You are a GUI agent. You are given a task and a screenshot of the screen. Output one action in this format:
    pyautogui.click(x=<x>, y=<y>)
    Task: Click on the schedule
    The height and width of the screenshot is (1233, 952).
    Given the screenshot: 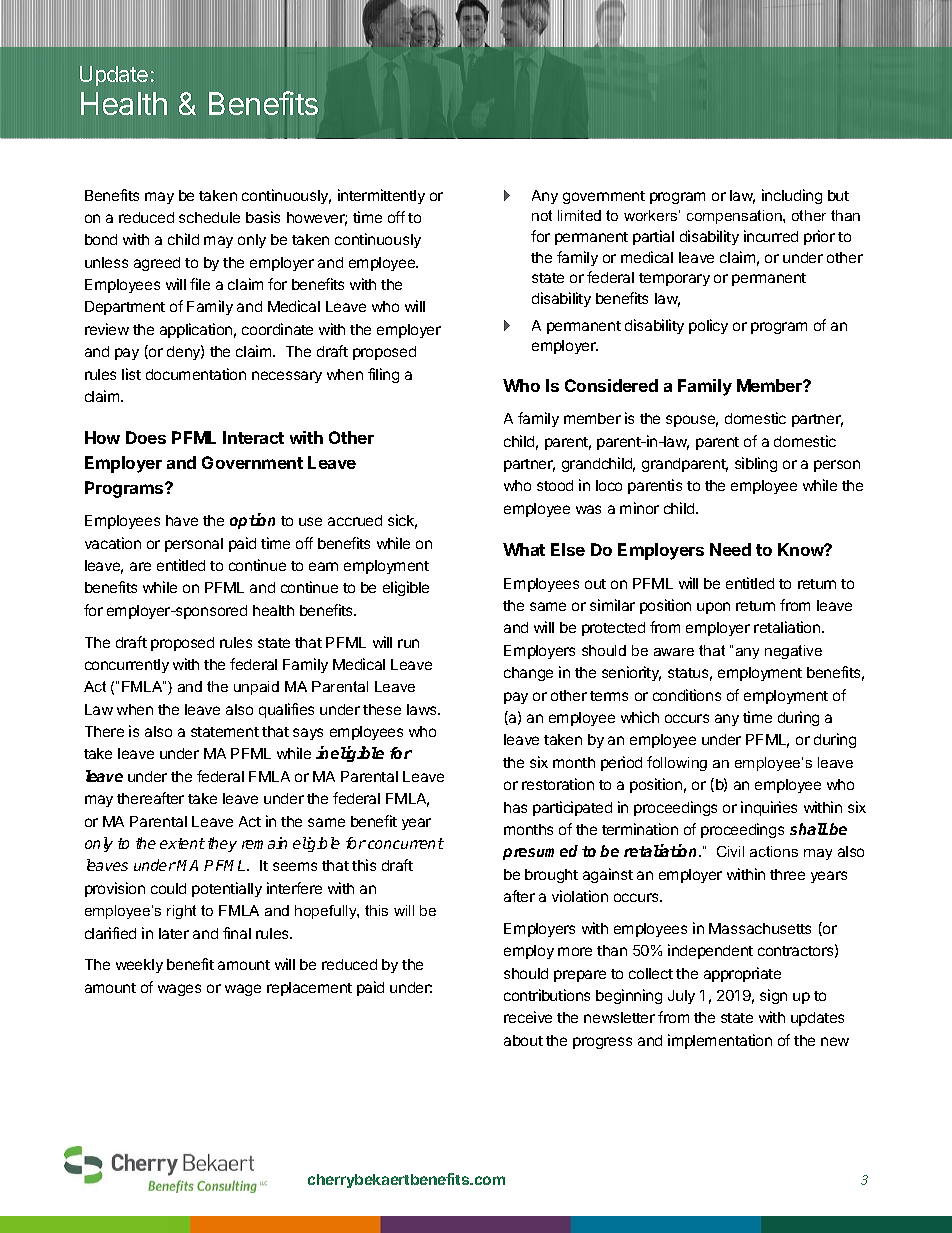 What is the action you would take?
    pyautogui.click(x=209, y=217)
